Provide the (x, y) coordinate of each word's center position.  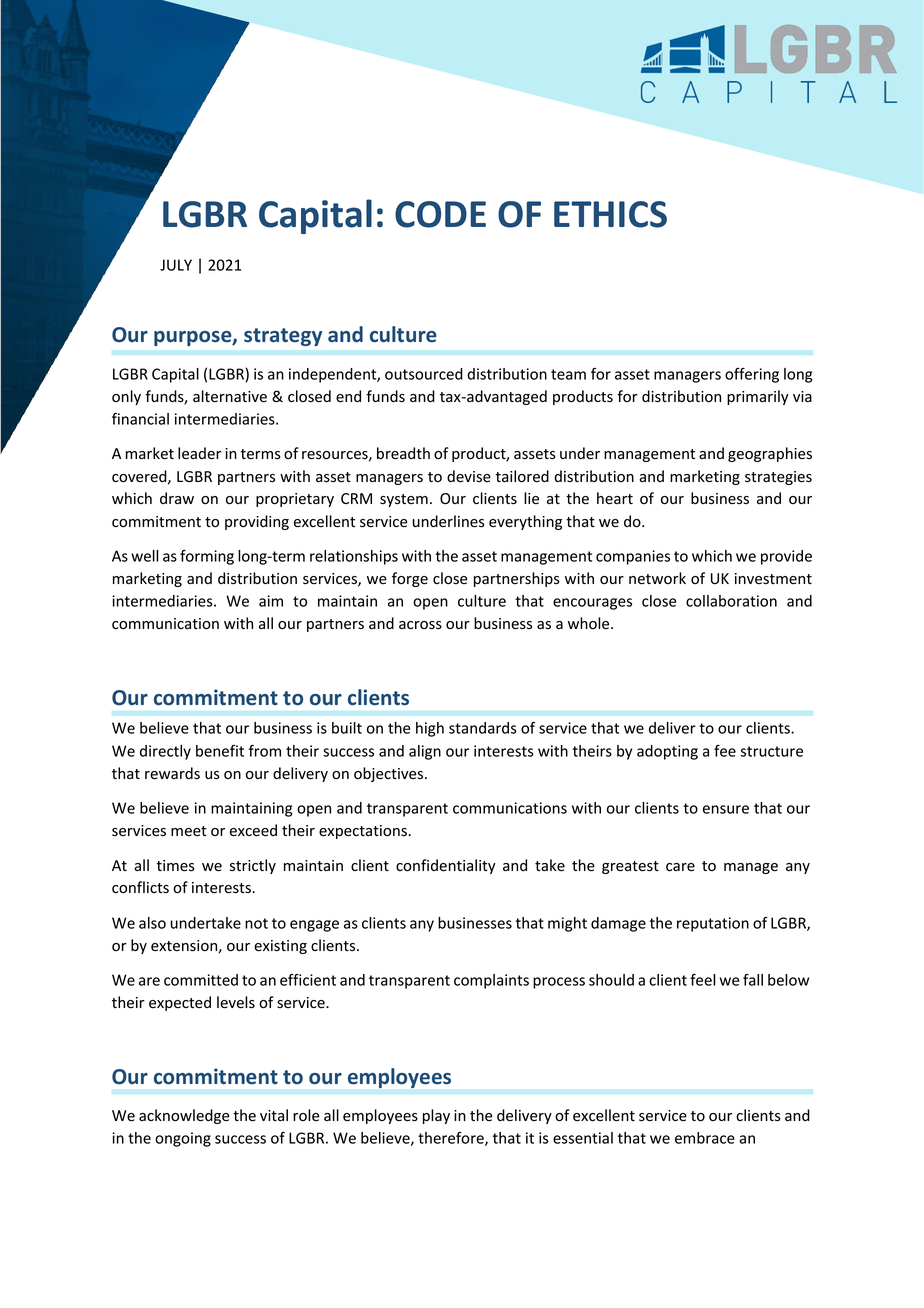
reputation (713, 924)
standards (483, 728)
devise (469, 476)
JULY (176, 265)
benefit (220, 751)
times (175, 866)
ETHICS (610, 214)
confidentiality (446, 866)
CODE (440, 214)
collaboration (731, 601)
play (436, 1116)
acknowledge (184, 1116)
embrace (705, 1138)
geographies (770, 454)
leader (199, 453)
